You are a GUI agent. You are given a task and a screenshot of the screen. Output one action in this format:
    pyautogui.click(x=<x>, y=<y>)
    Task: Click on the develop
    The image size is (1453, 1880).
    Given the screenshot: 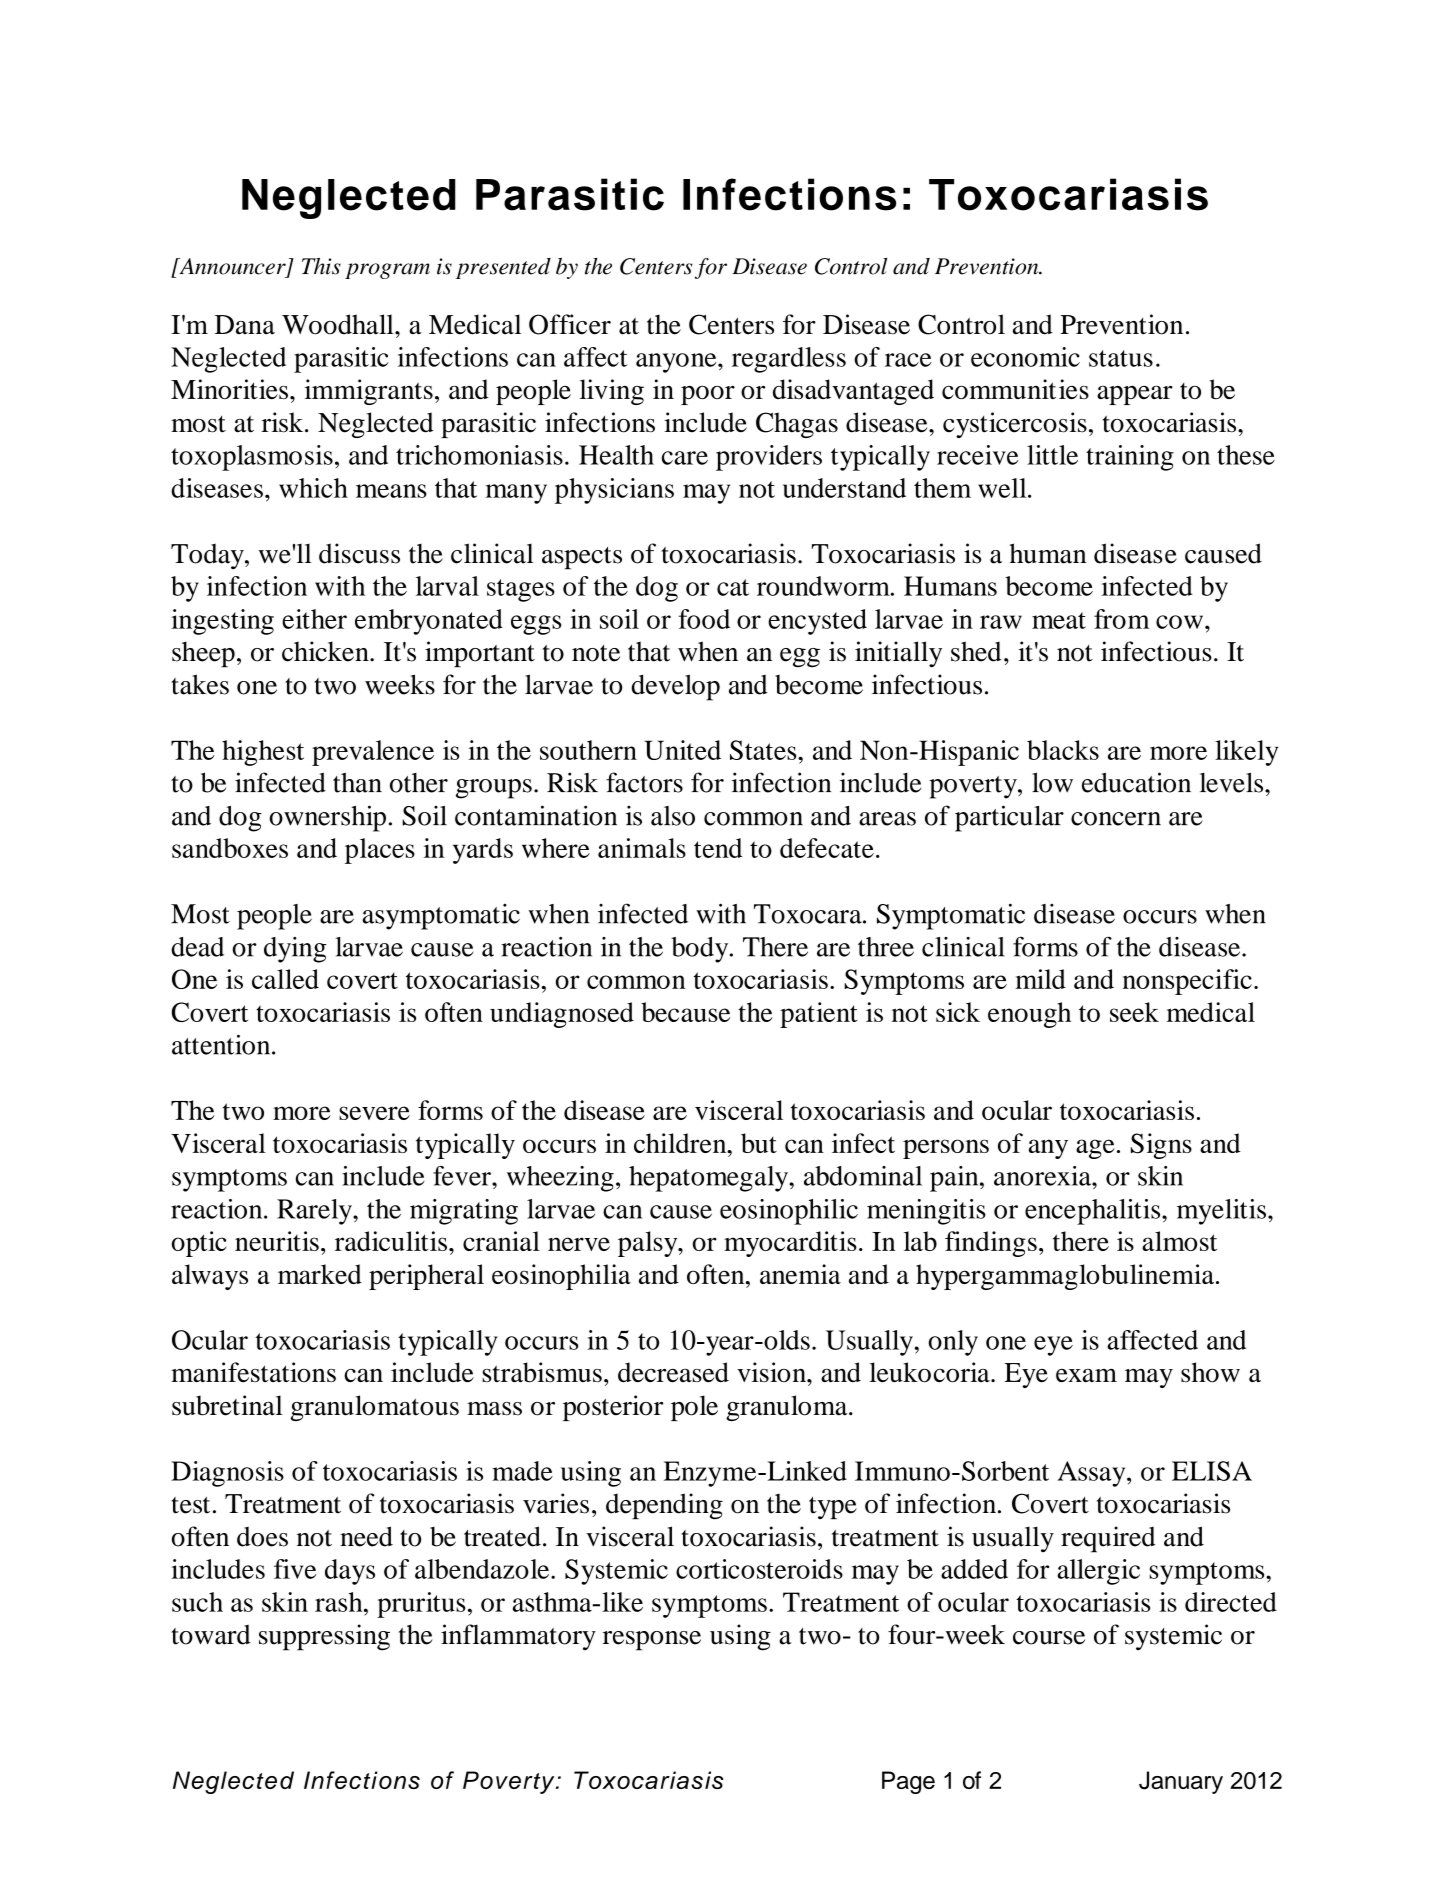 What is the action you would take?
    pyautogui.click(x=676, y=687)
